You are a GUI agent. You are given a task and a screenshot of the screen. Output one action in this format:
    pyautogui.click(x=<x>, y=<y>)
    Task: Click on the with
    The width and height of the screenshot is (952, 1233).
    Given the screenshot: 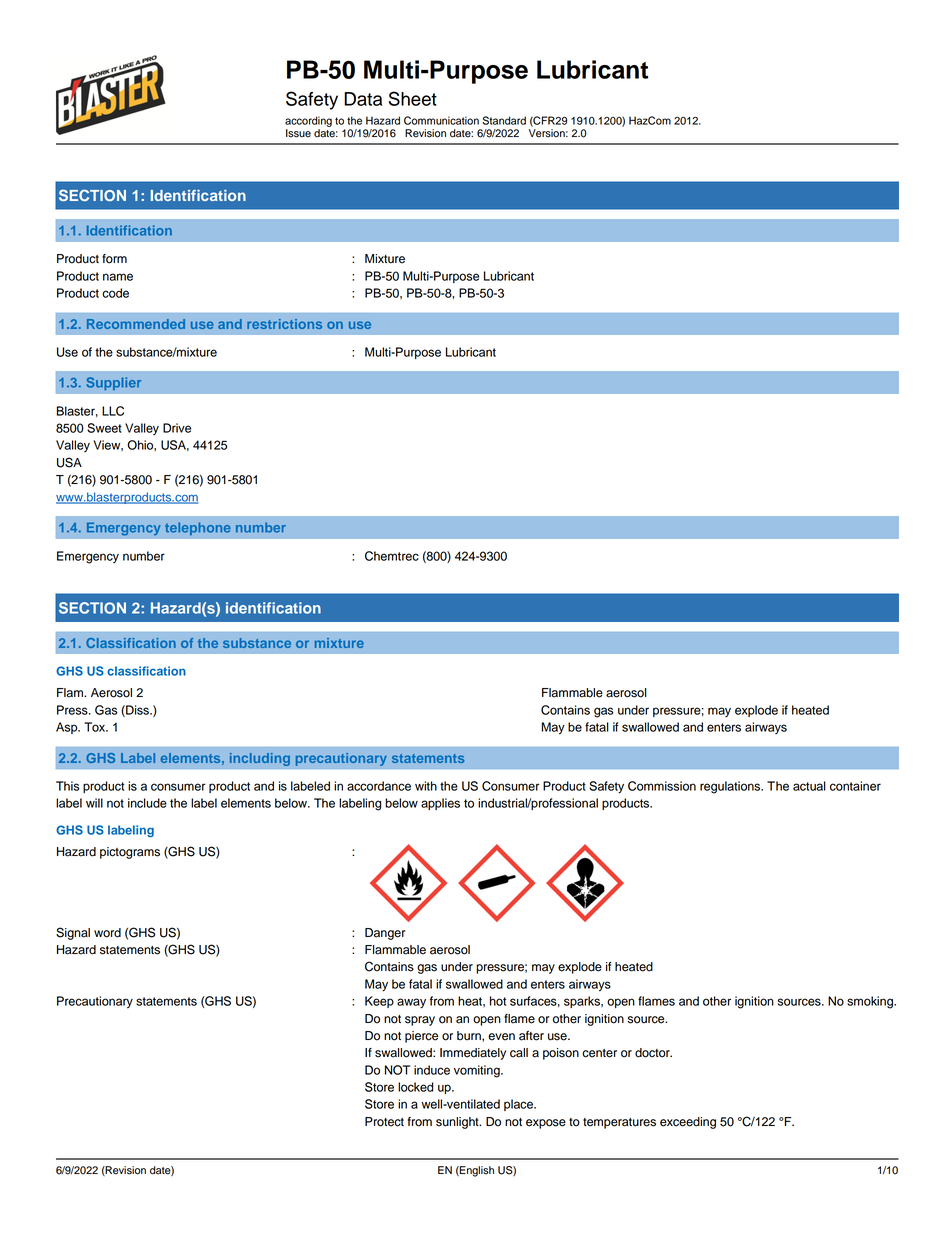 What is the action you would take?
    pyautogui.click(x=426, y=786)
